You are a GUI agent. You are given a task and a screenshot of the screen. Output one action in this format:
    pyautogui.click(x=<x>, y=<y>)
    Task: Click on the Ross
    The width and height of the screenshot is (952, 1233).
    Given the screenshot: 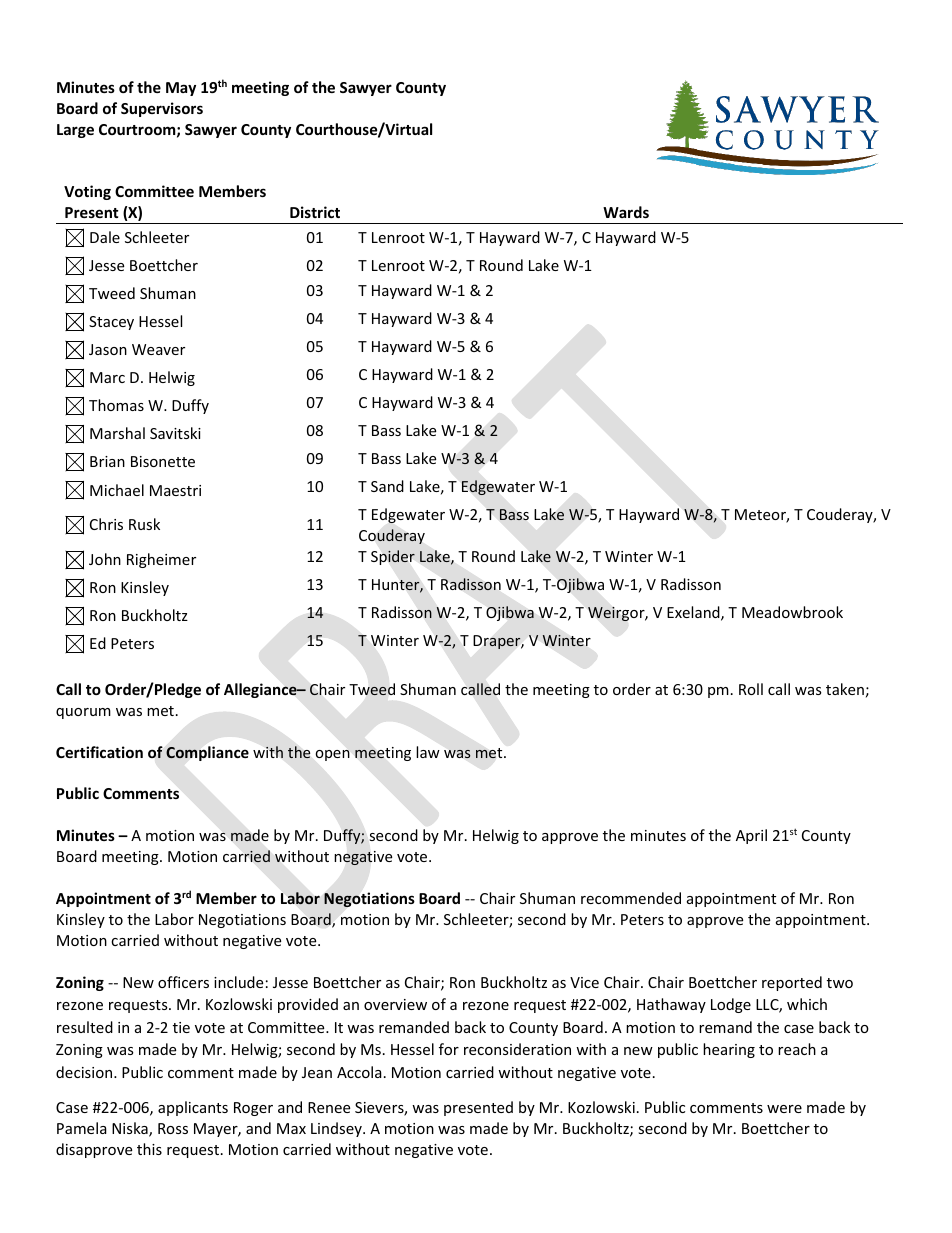 What is the action you would take?
    pyautogui.click(x=173, y=1128)
